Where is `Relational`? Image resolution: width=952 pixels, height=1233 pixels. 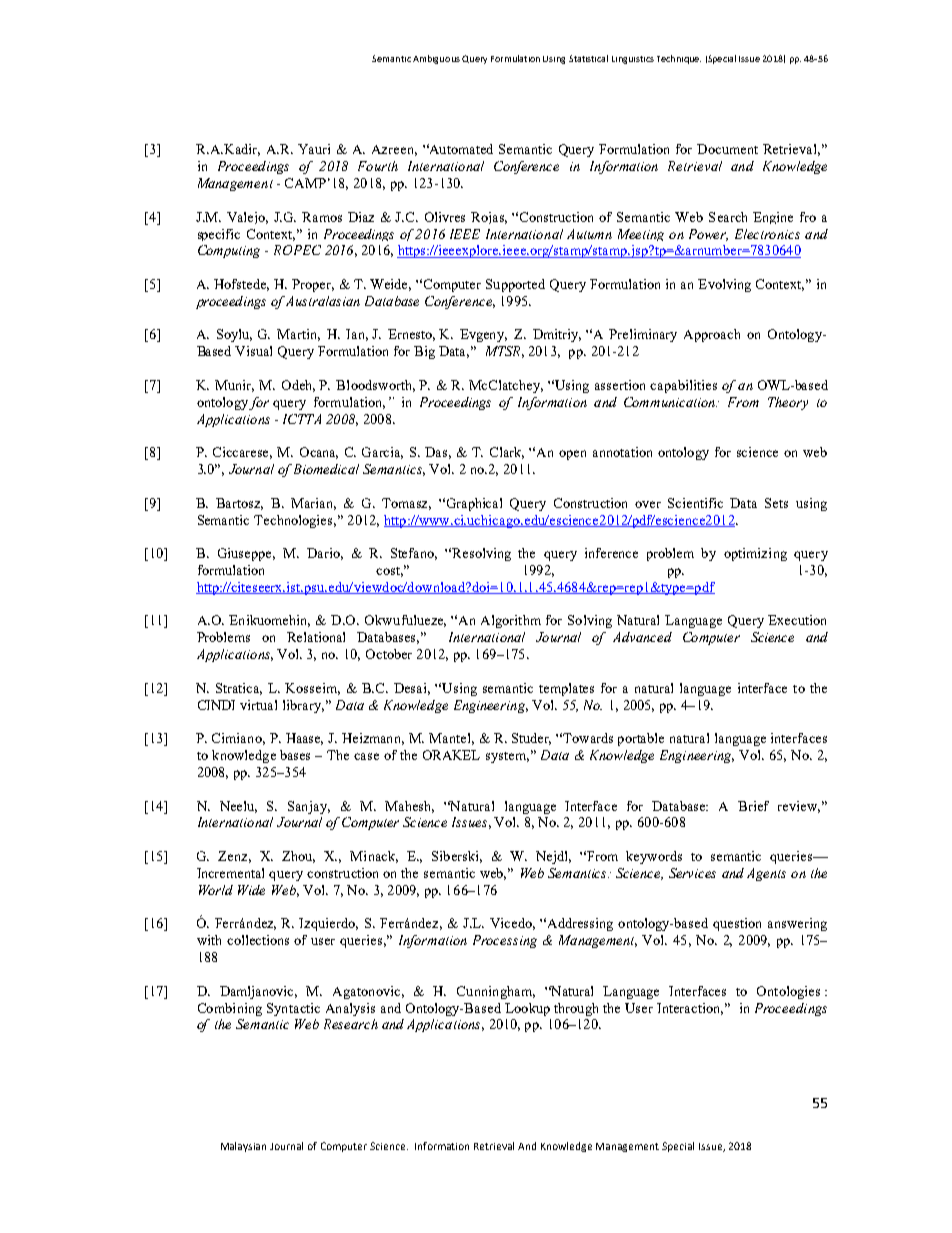 Relational is located at coordinates (316, 637).
